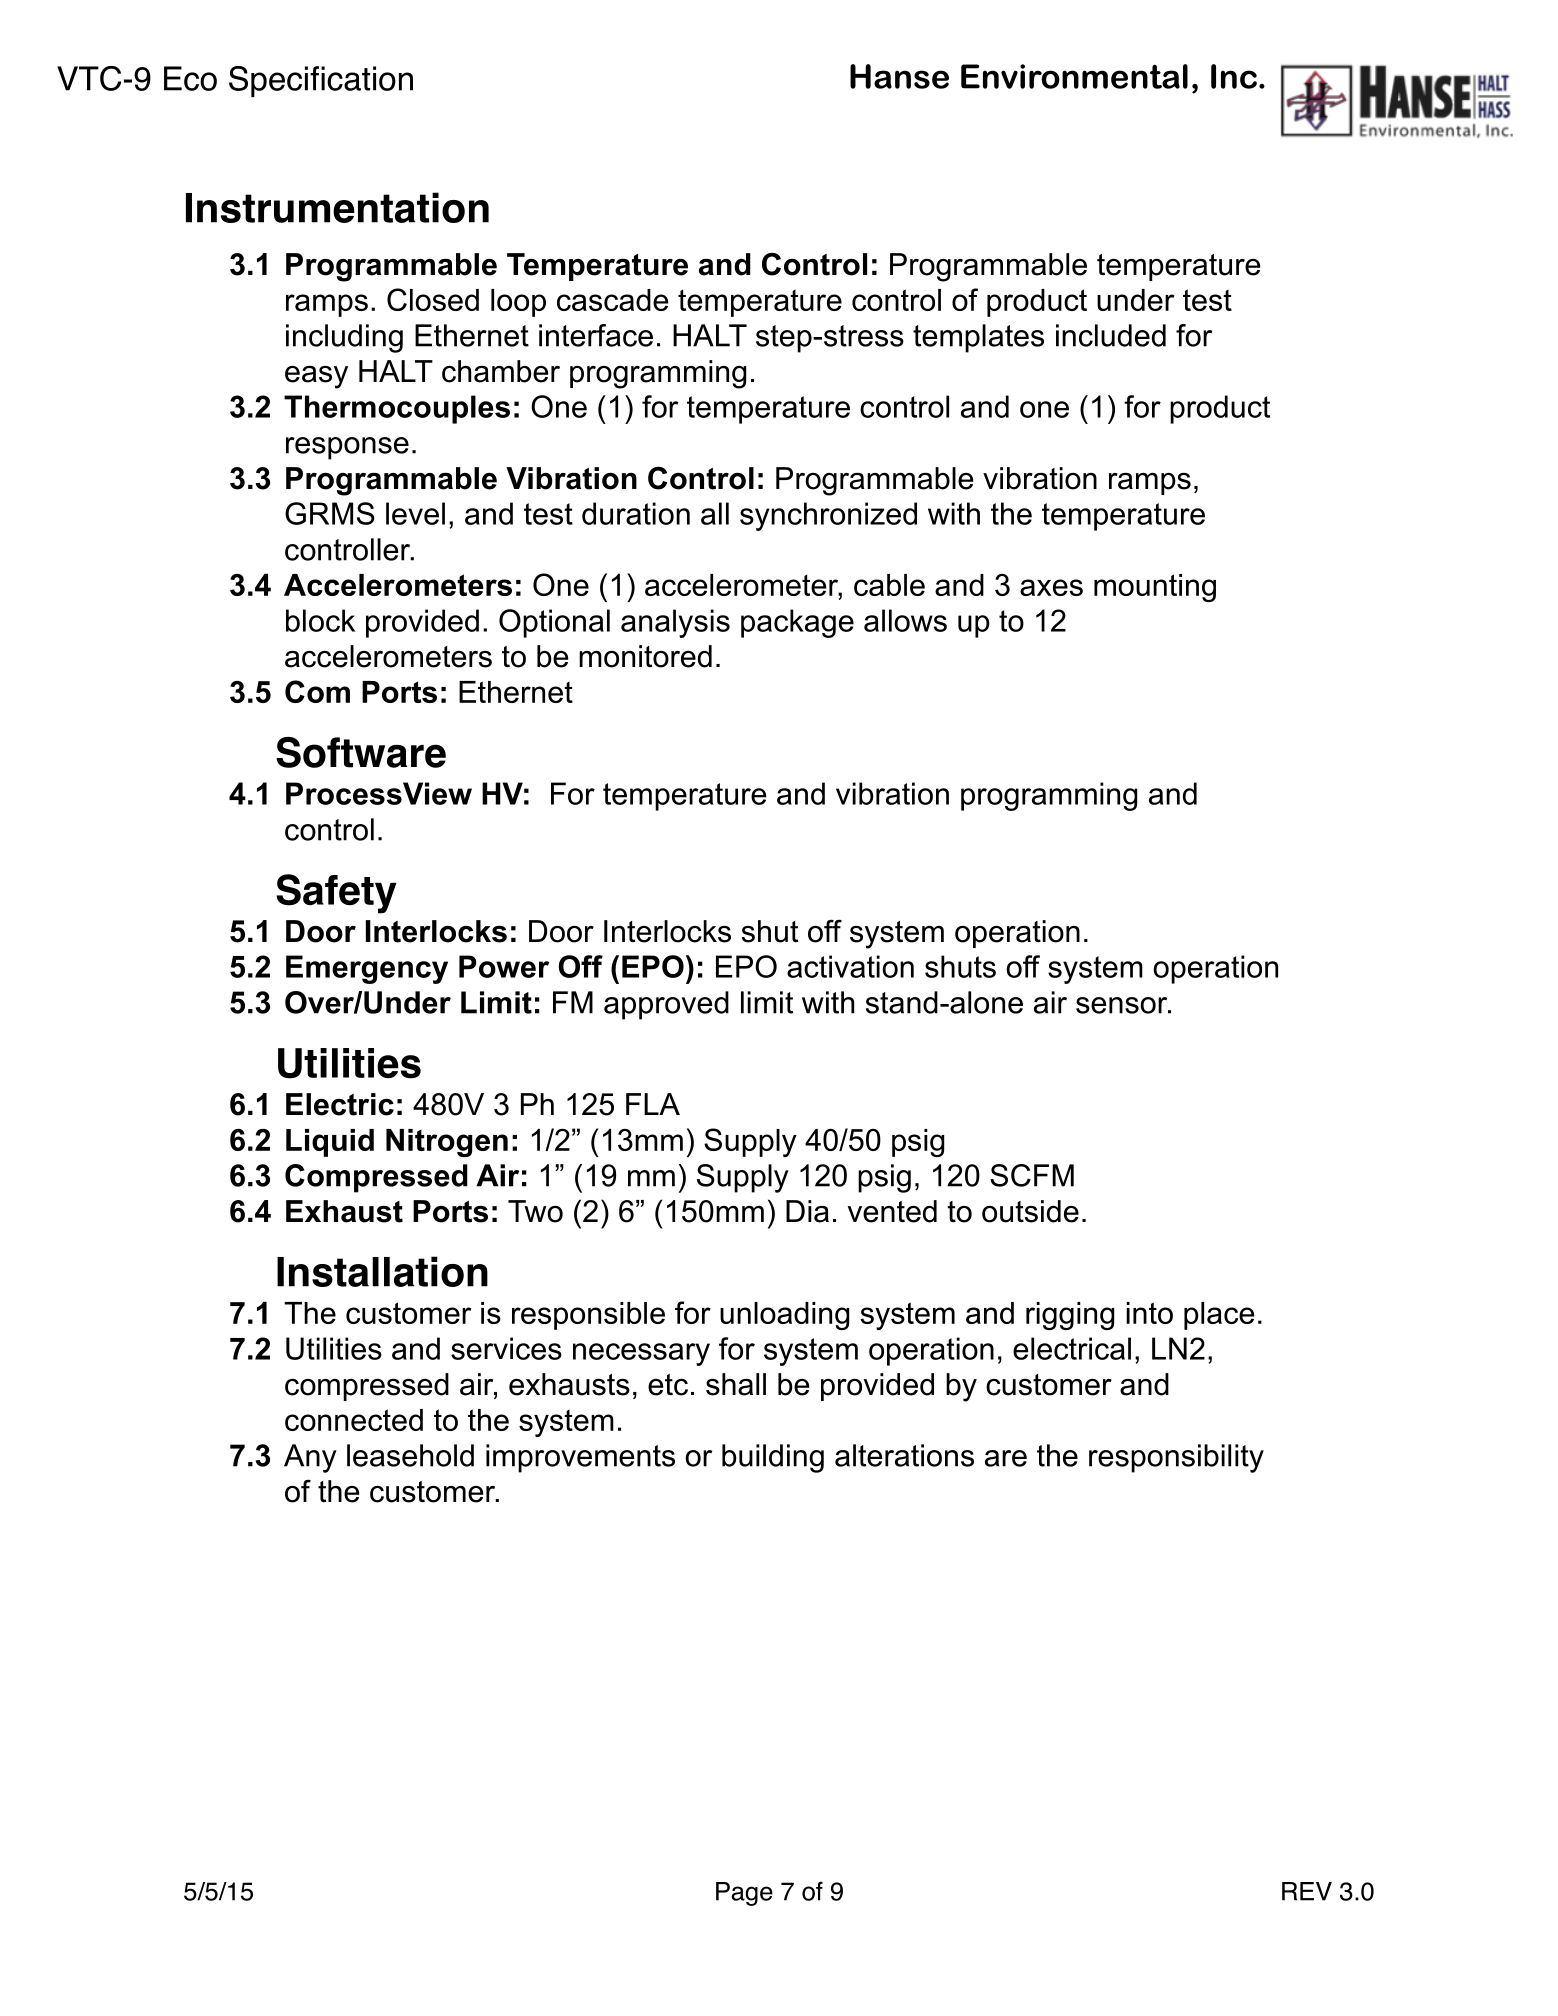  What do you see at coordinates (744, 1894) in the page?
I see `Page` at bounding box center [744, 1894].
